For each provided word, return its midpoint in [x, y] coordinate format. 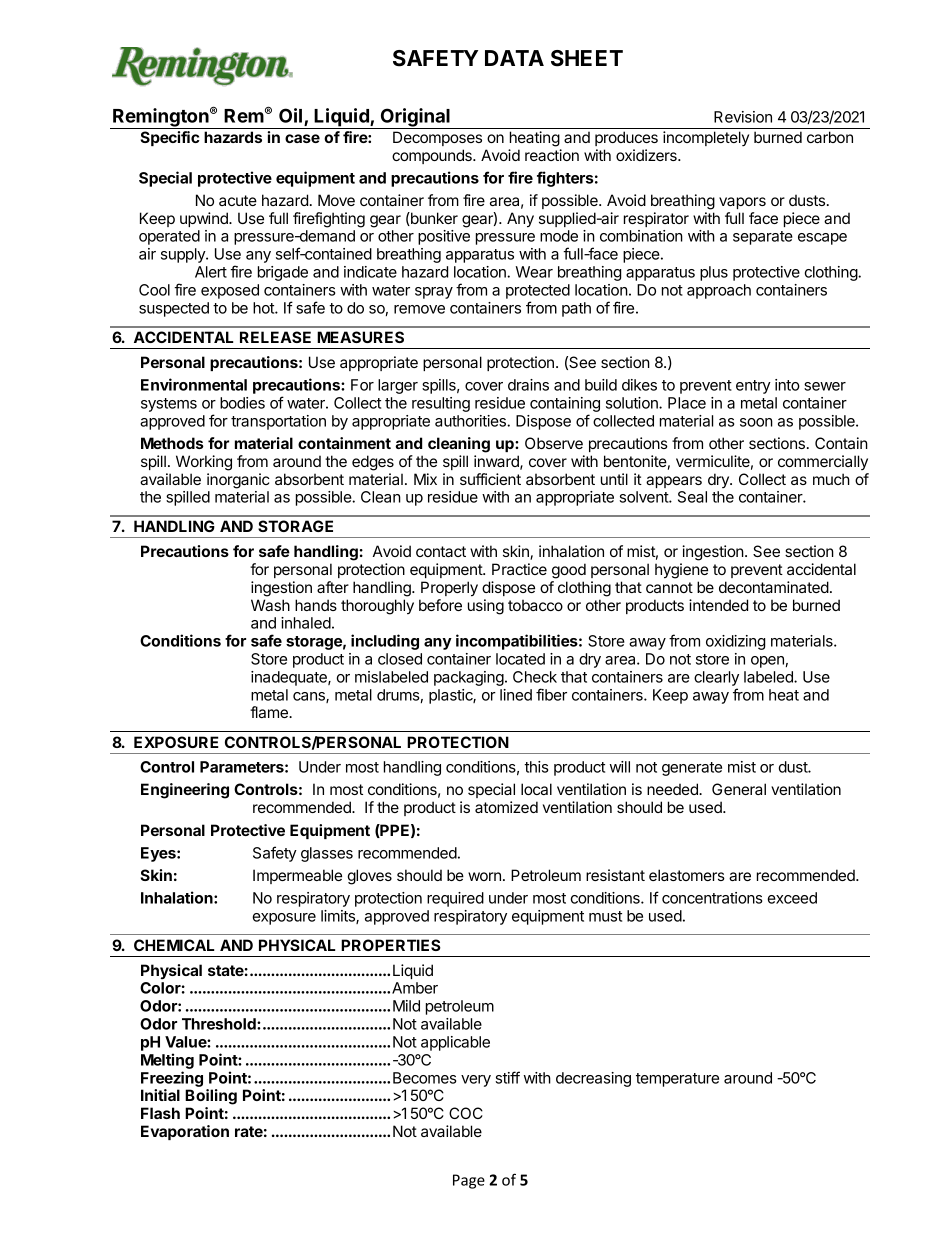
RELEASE [275, 337]
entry [753, 387]
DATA [514, 58]
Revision [743, 117]
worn [484, 876]
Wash [270, 605]
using [486, 607]
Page [469, 1181]
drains [528, 385]
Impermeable [297, 876]
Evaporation [185, 1132]
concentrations [712, 898]
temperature [677, 1080]
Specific [170, 138]
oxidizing [735, 642]
